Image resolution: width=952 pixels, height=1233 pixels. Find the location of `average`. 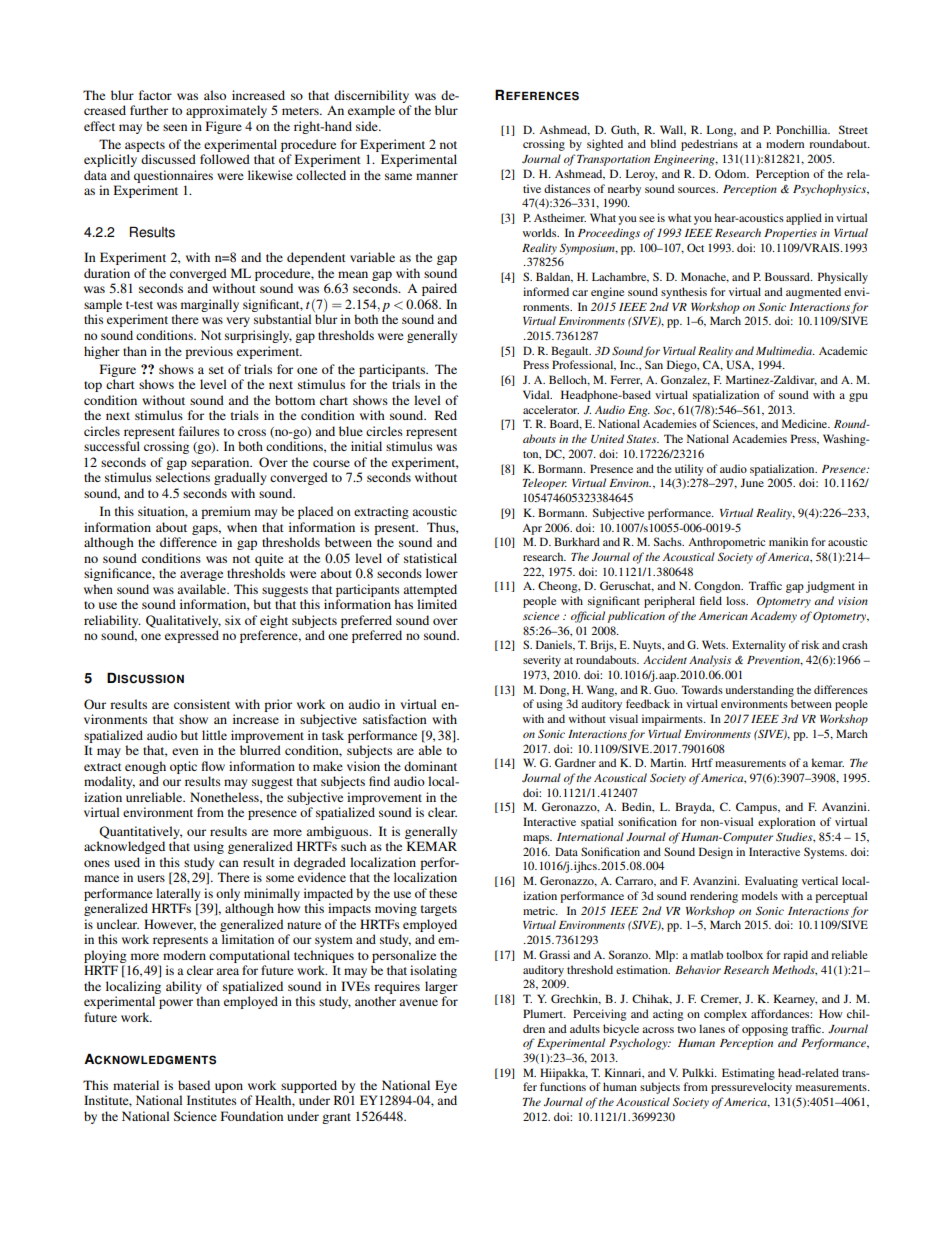

average is located at coordinates (201, 576).
